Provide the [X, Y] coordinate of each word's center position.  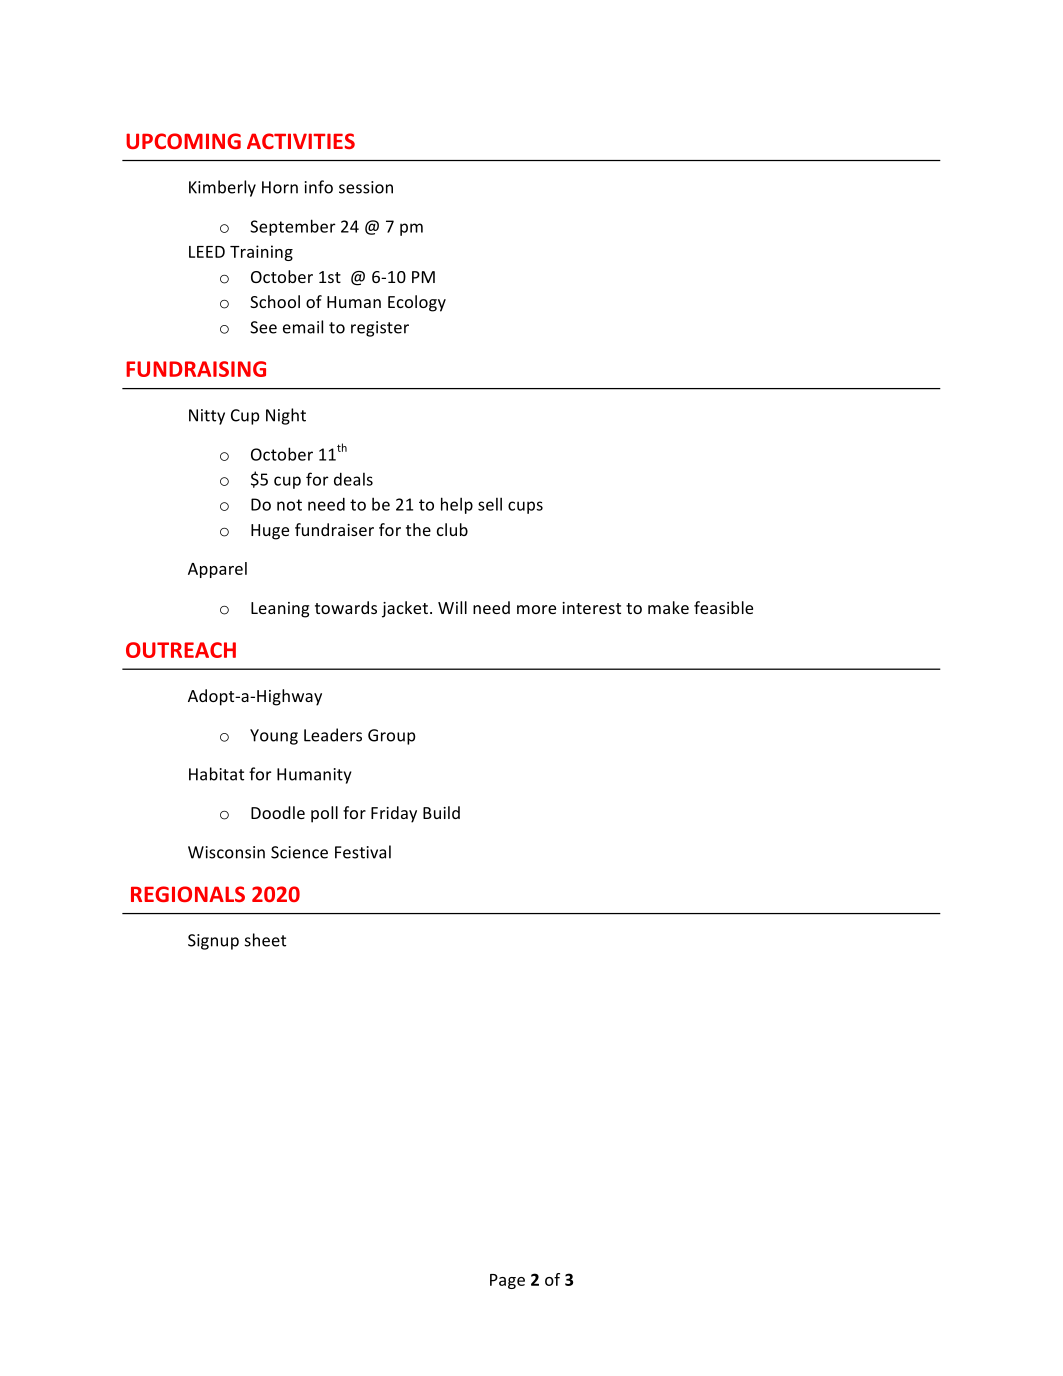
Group [392, 737]
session [366, 187]
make [668, 607]
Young [274, 737]
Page [507, 1281]
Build [441, 812]
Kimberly [222, 188]
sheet [265, 940]
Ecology [417, 303]
